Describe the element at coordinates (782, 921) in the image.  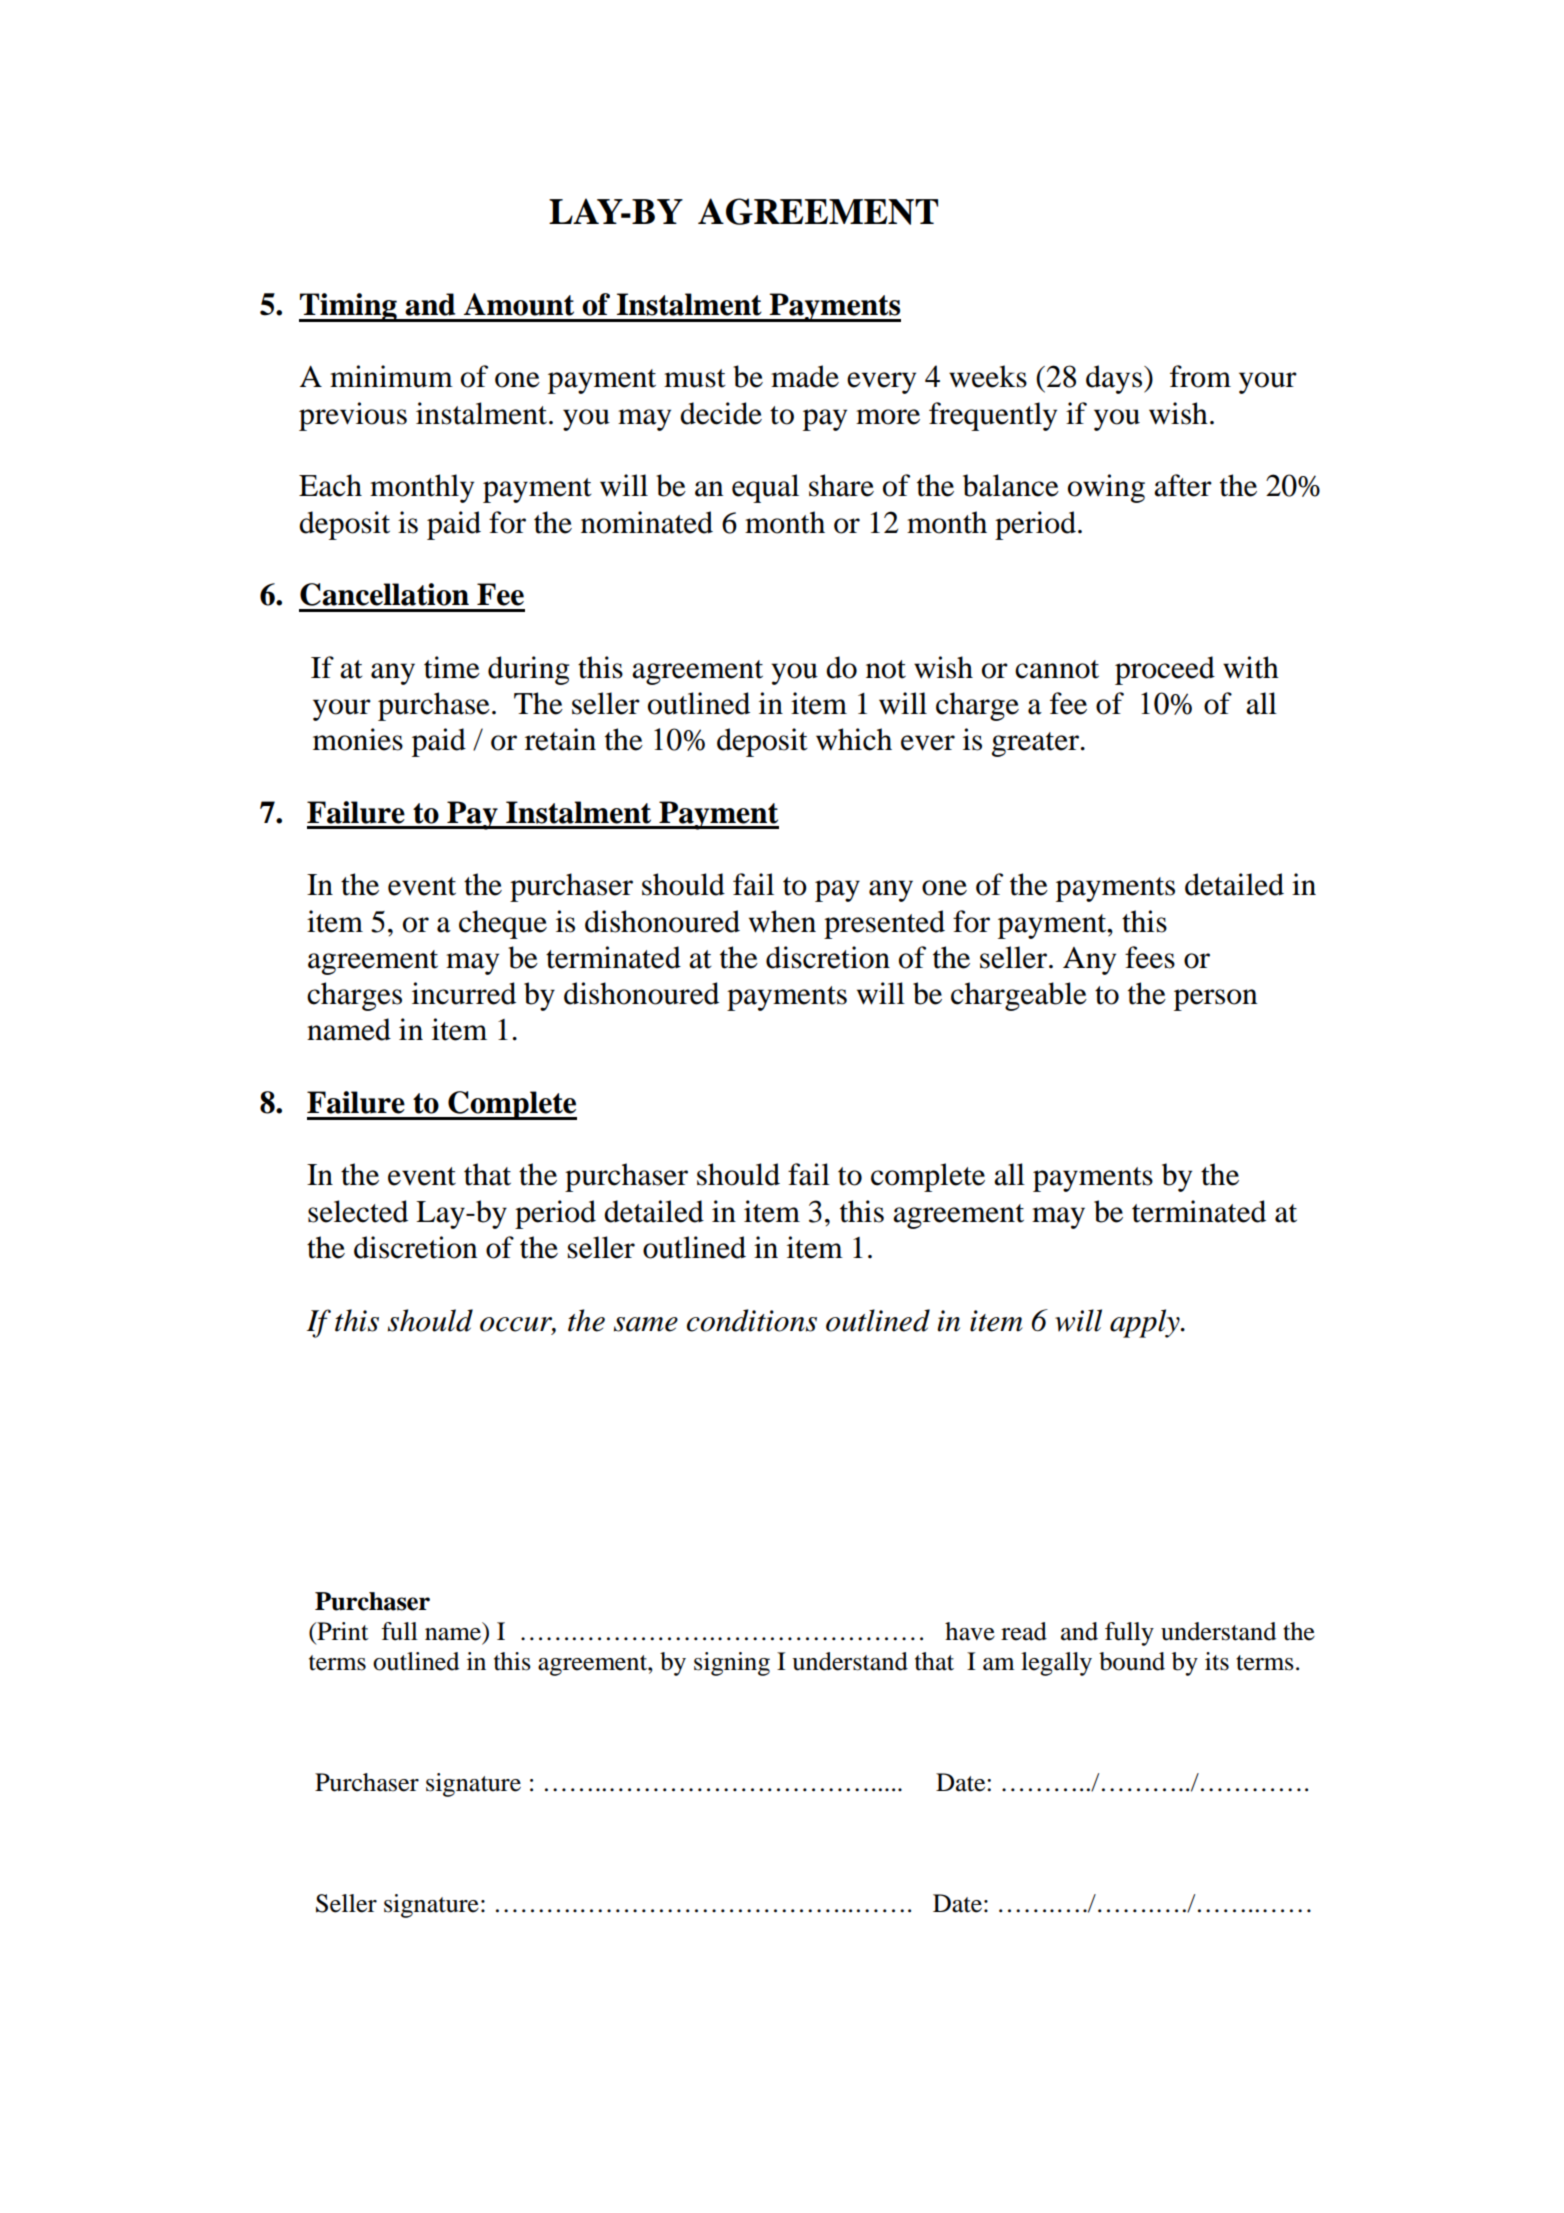
I see `when` at that location.
